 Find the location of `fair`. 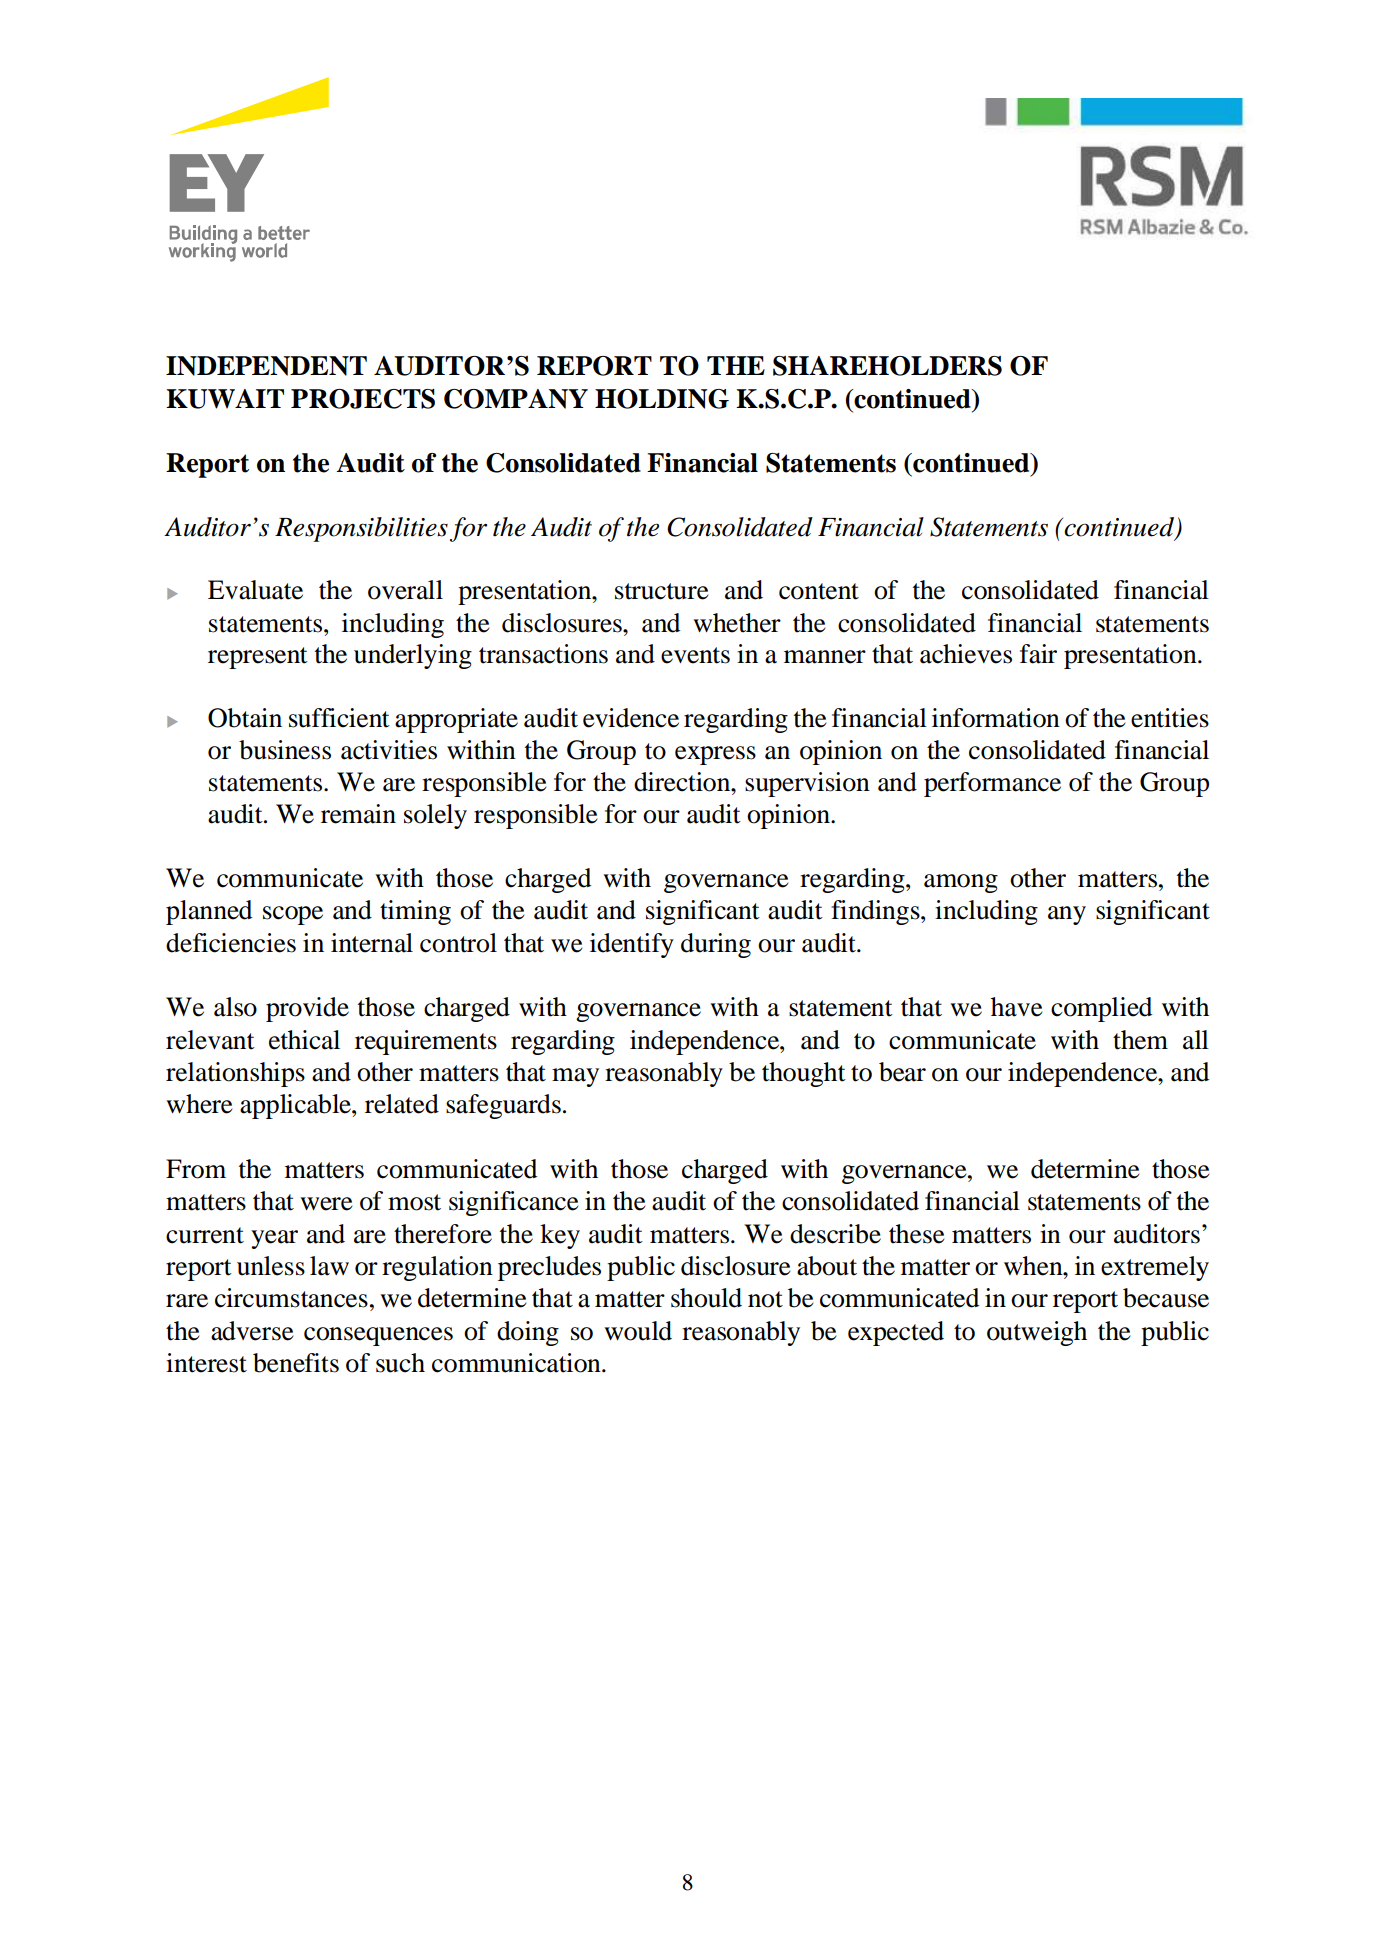

fair is located at coordinates (1038, 654).
